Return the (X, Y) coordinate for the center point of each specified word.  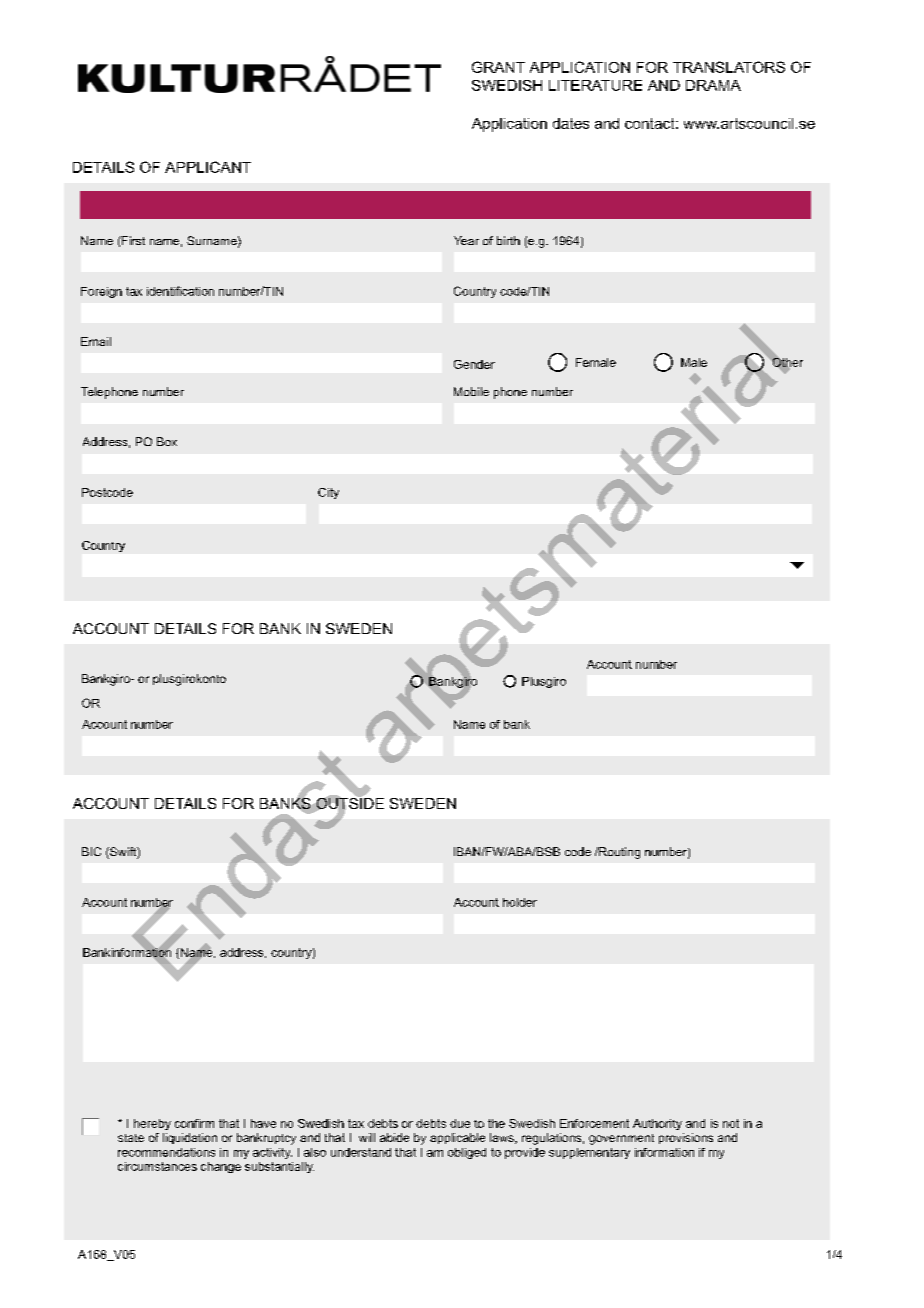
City (328, 493)
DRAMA (713, 85)
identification (180, 291)
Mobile (471, 391)
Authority (657, 1124)
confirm (194, 1123)
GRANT (498, 67)
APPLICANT (208, 167)
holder (520, 902)
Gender (474, 364)
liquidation (190, 1138)
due (460, 1123)
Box (167, 441)
